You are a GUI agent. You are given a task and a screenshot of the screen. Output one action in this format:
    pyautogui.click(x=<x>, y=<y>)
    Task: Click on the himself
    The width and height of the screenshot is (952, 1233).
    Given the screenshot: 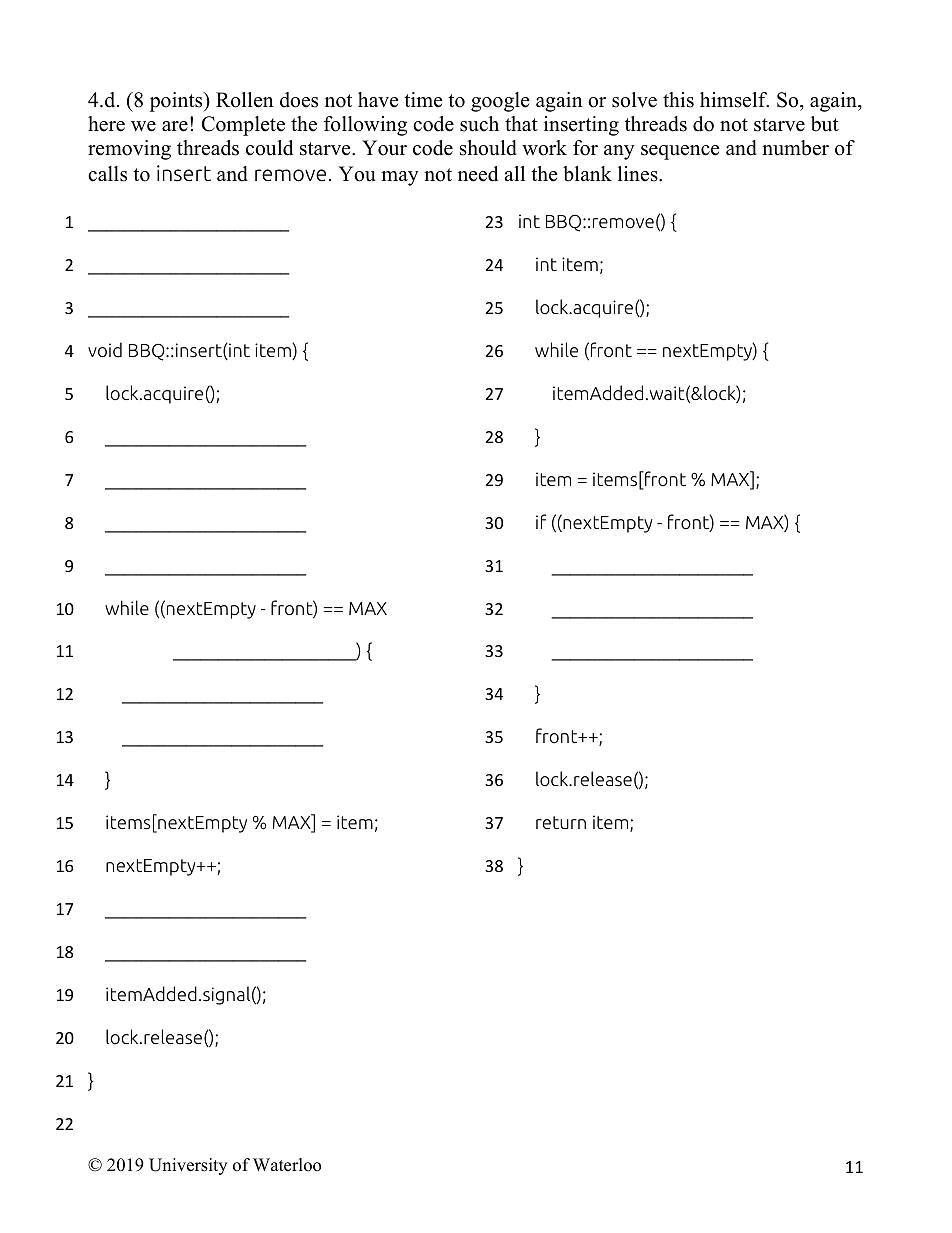 What is the action you would take?
    pyautogui.click(x=734, y=100)
